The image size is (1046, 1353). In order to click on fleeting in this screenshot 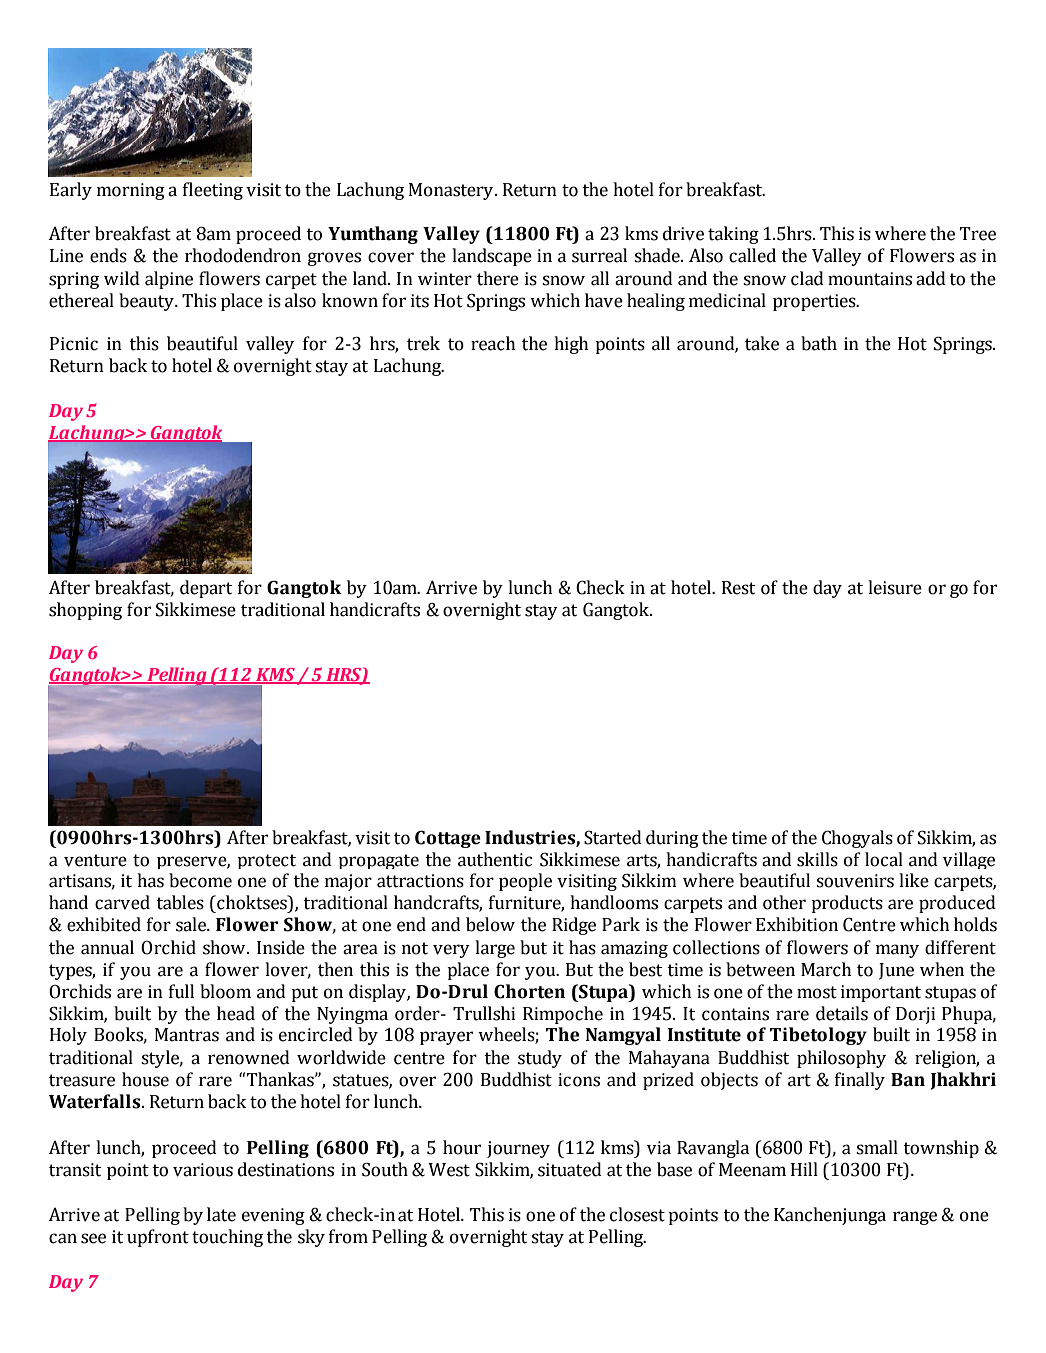, I will do `click(213, 191)`.
